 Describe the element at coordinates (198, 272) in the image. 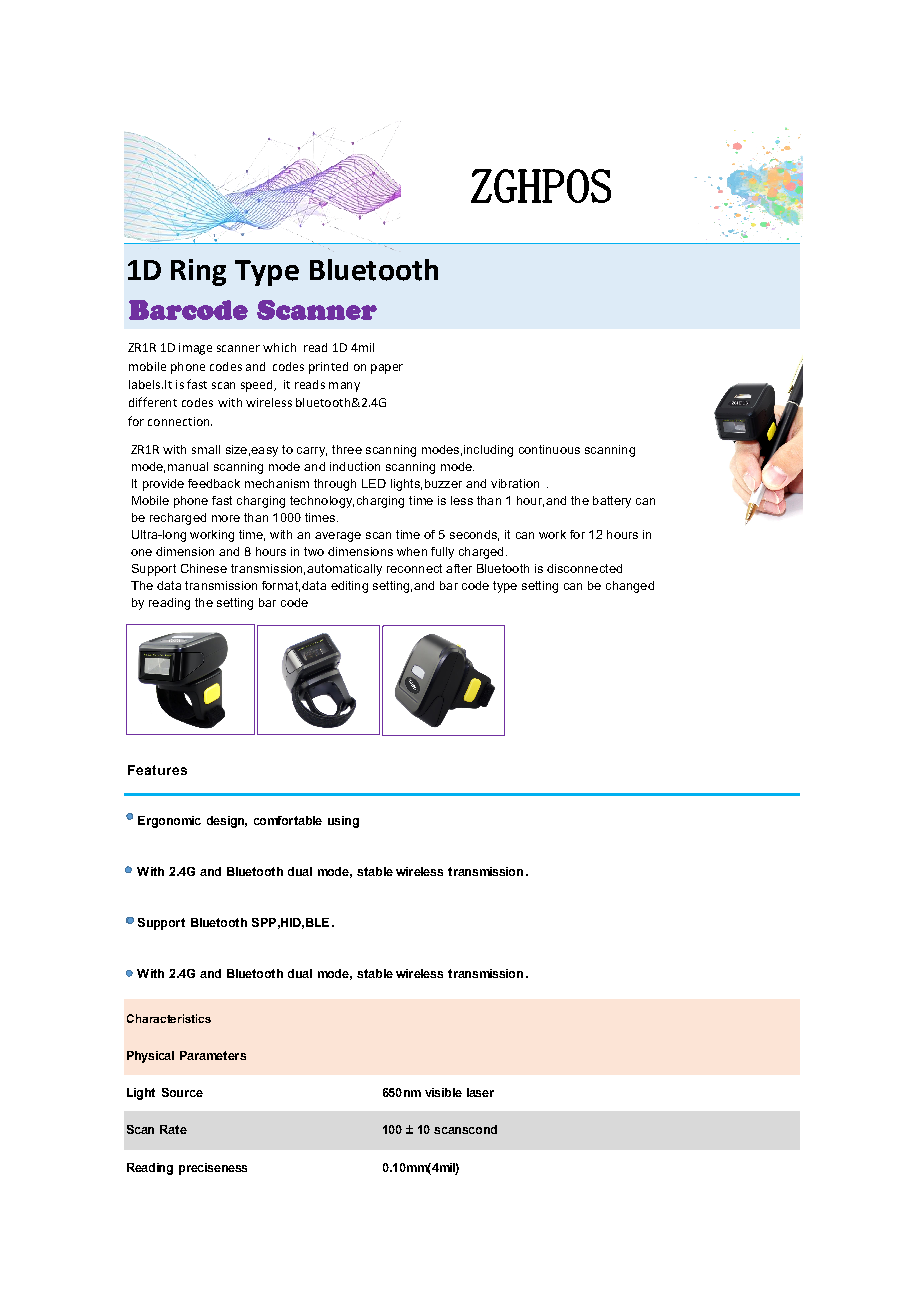

I see `Ring` at that location.
